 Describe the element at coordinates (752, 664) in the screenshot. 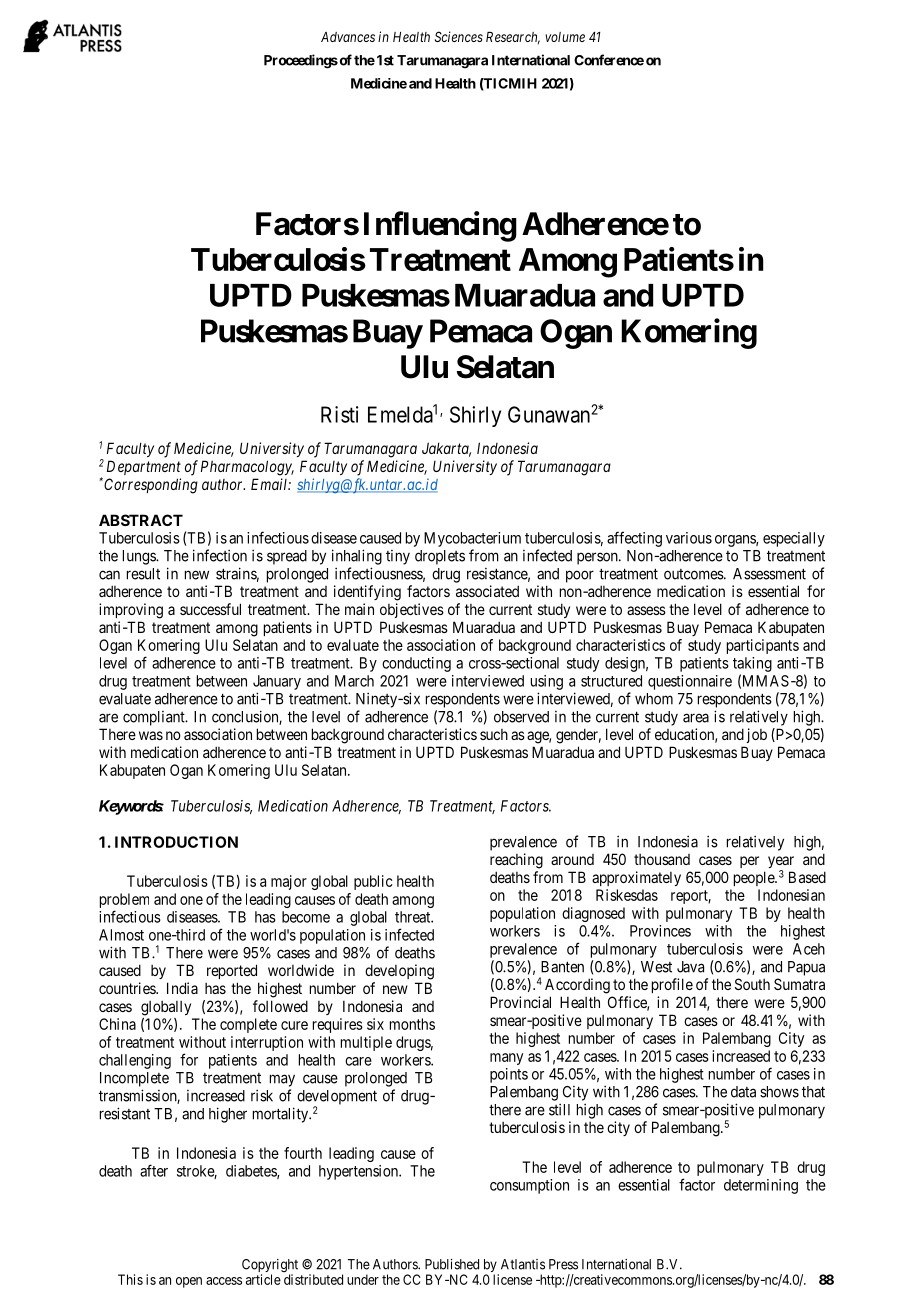

I see `taking` at that location.
